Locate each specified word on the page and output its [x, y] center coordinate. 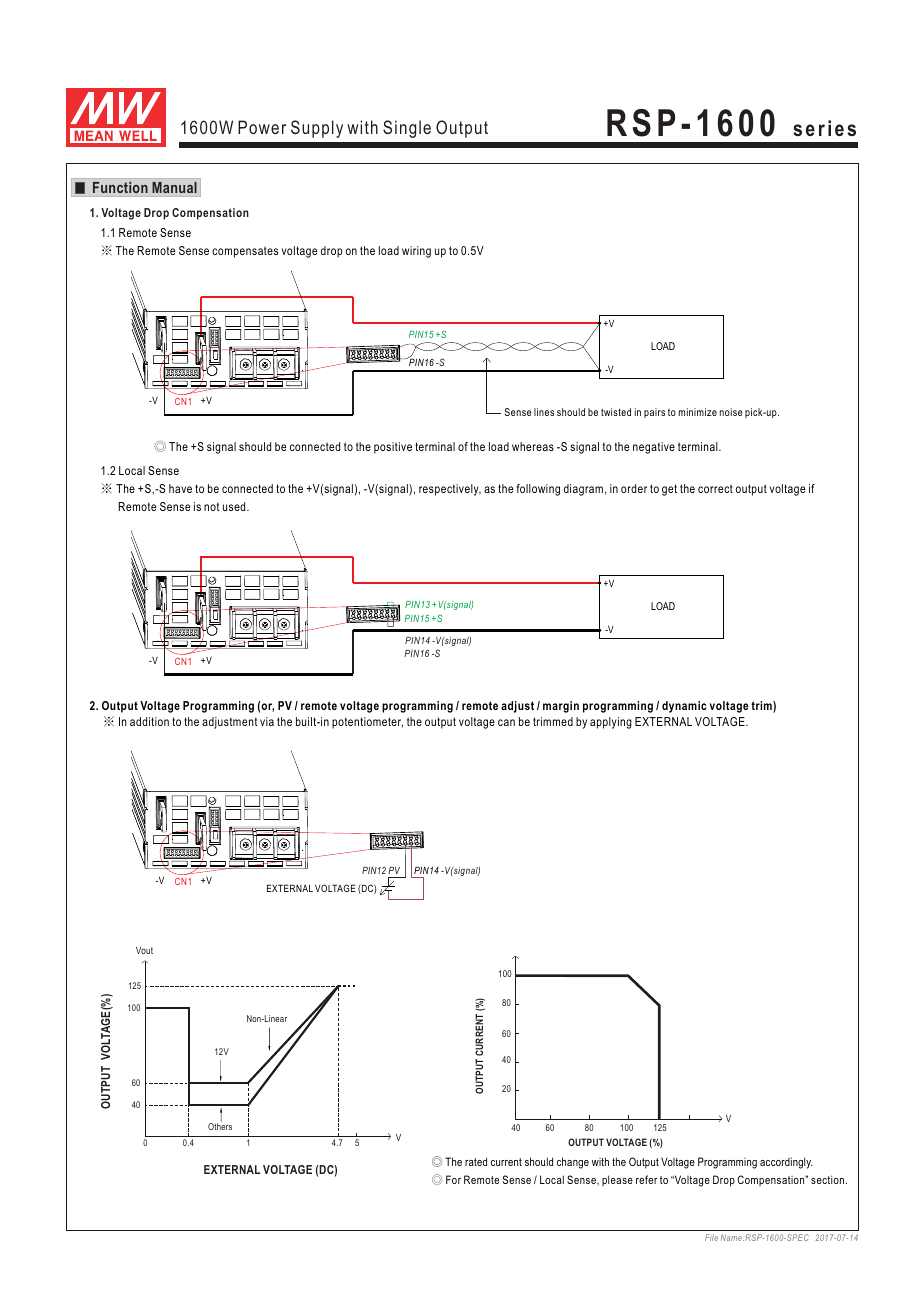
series [824, 128]
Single [407, 129]
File [711, 1237]
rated [476, 1161]
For [453, 1179]
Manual [174, 187]
